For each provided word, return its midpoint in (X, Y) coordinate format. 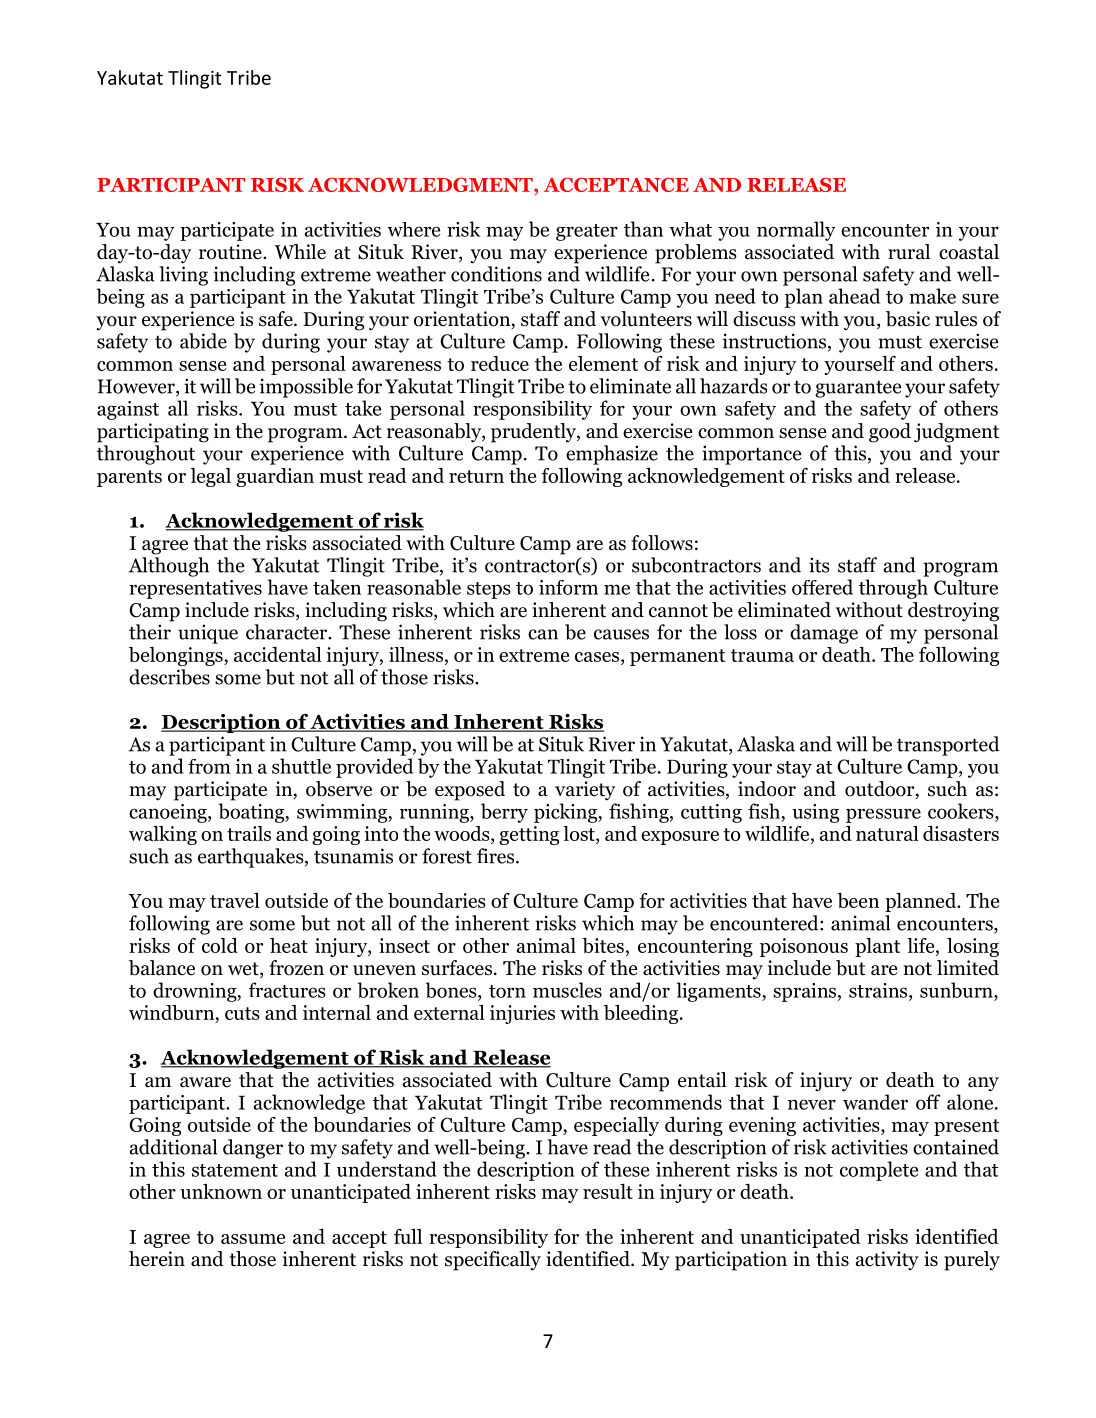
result (608, 1191)
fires (497, 856)
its (819, 565)
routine (231, 252)
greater (587, 232)
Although (169, 567)
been (858, 900)
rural (909, 252)
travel (235, 900)
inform (568, 587)
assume (253, 1239)
